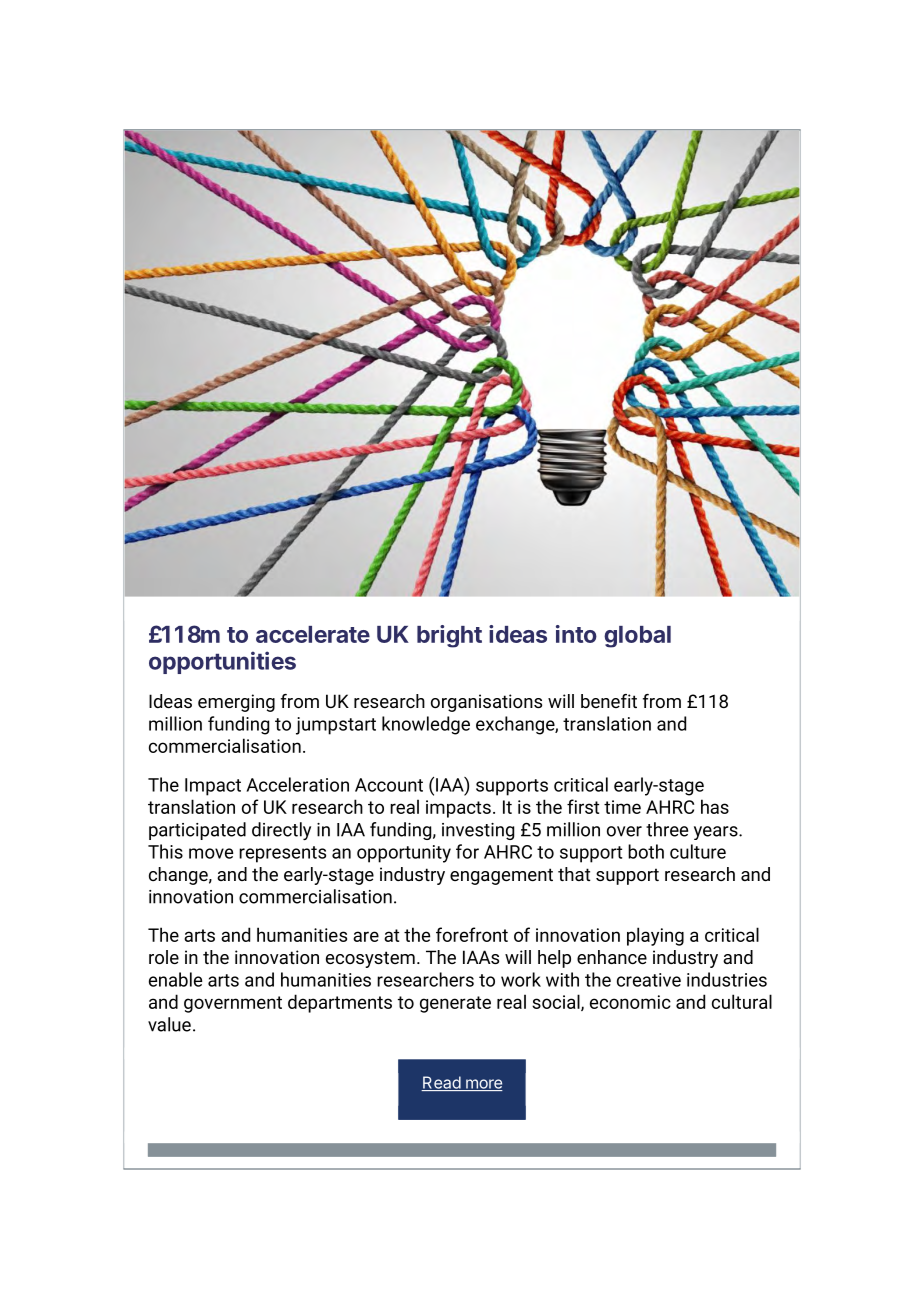 This screenshot has height=1308, width=924. I want to click on playing, so click(655, 936).
